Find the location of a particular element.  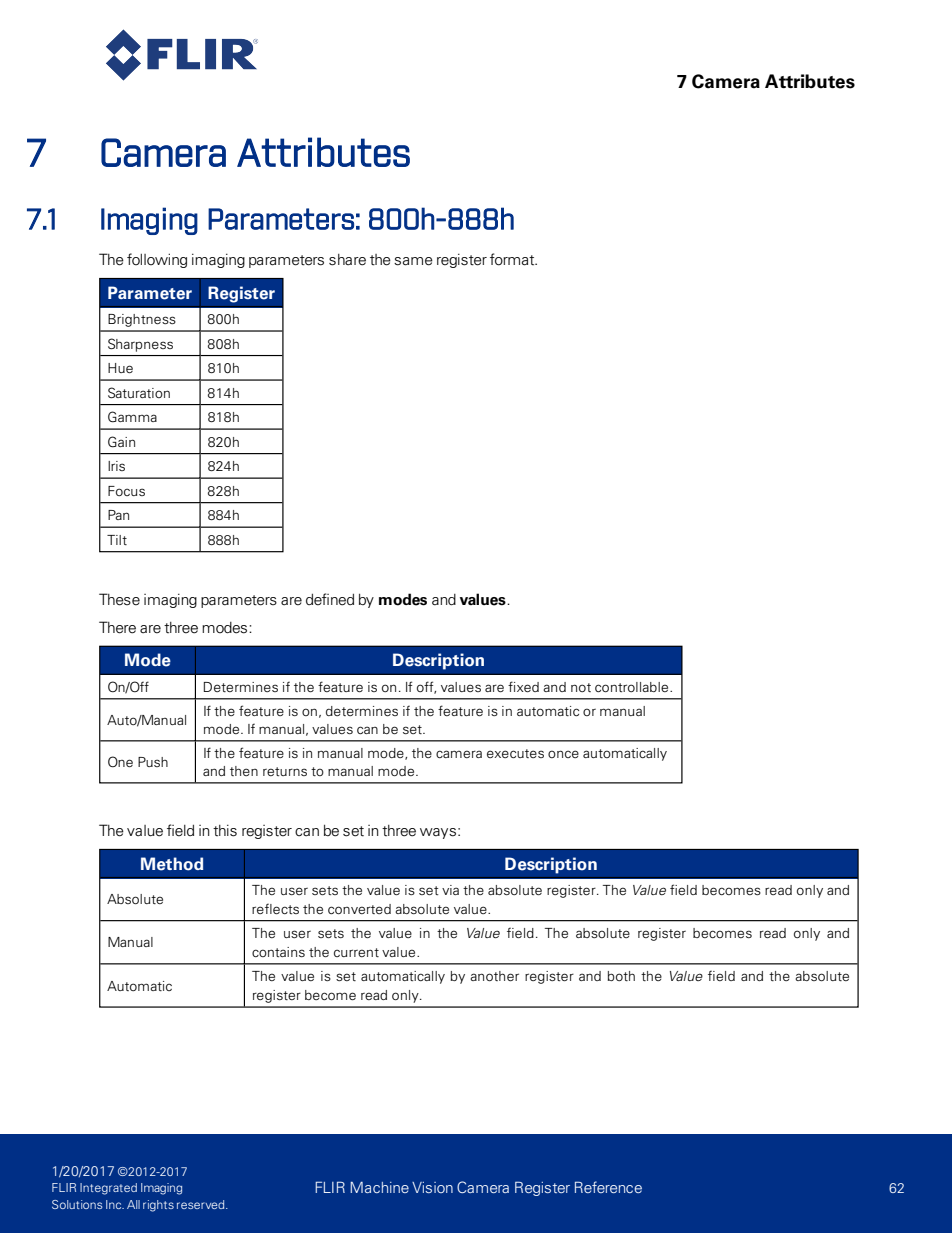

Pan is located at coordinates (118, 515).
